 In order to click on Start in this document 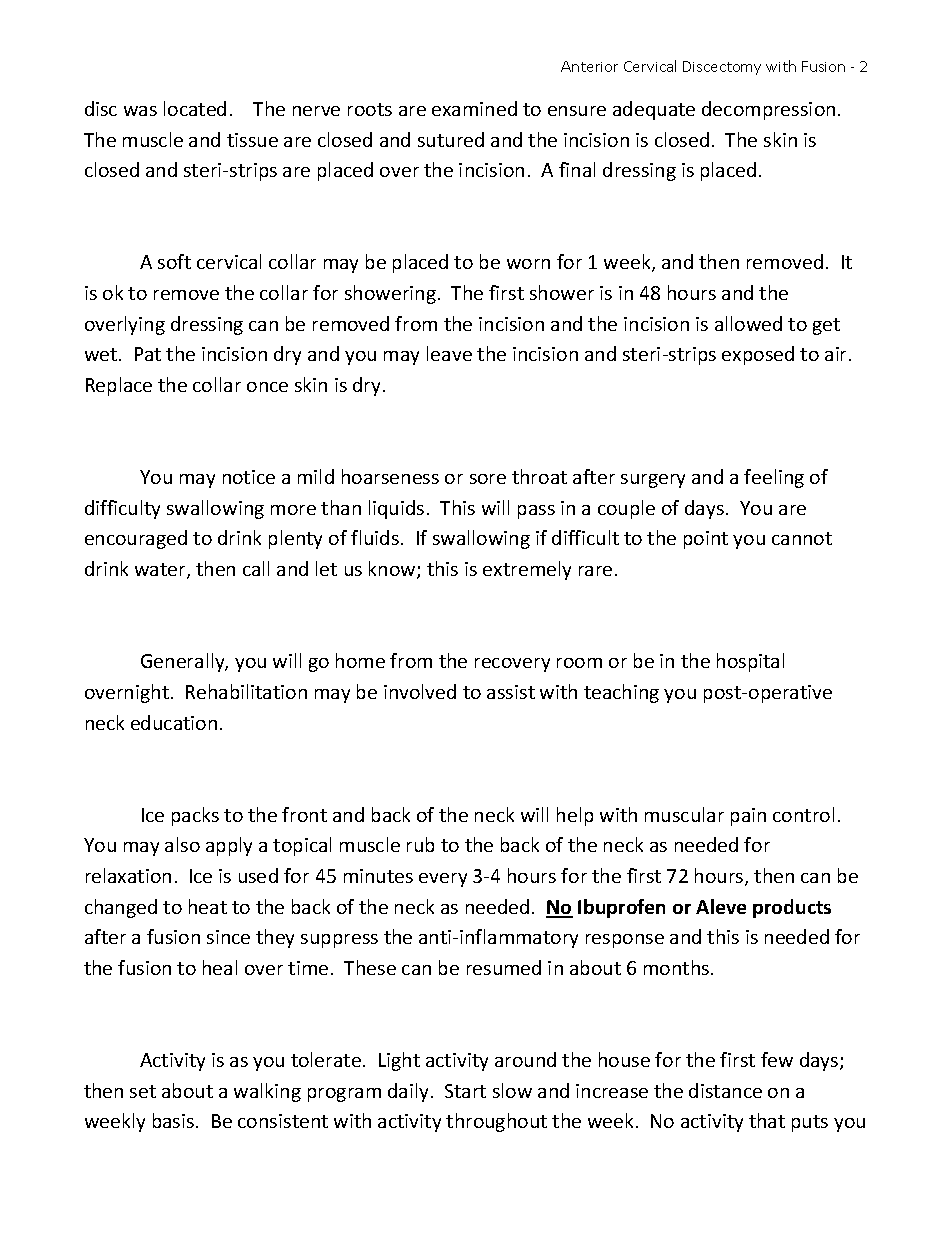, I will do `click(465, 1091)`.
